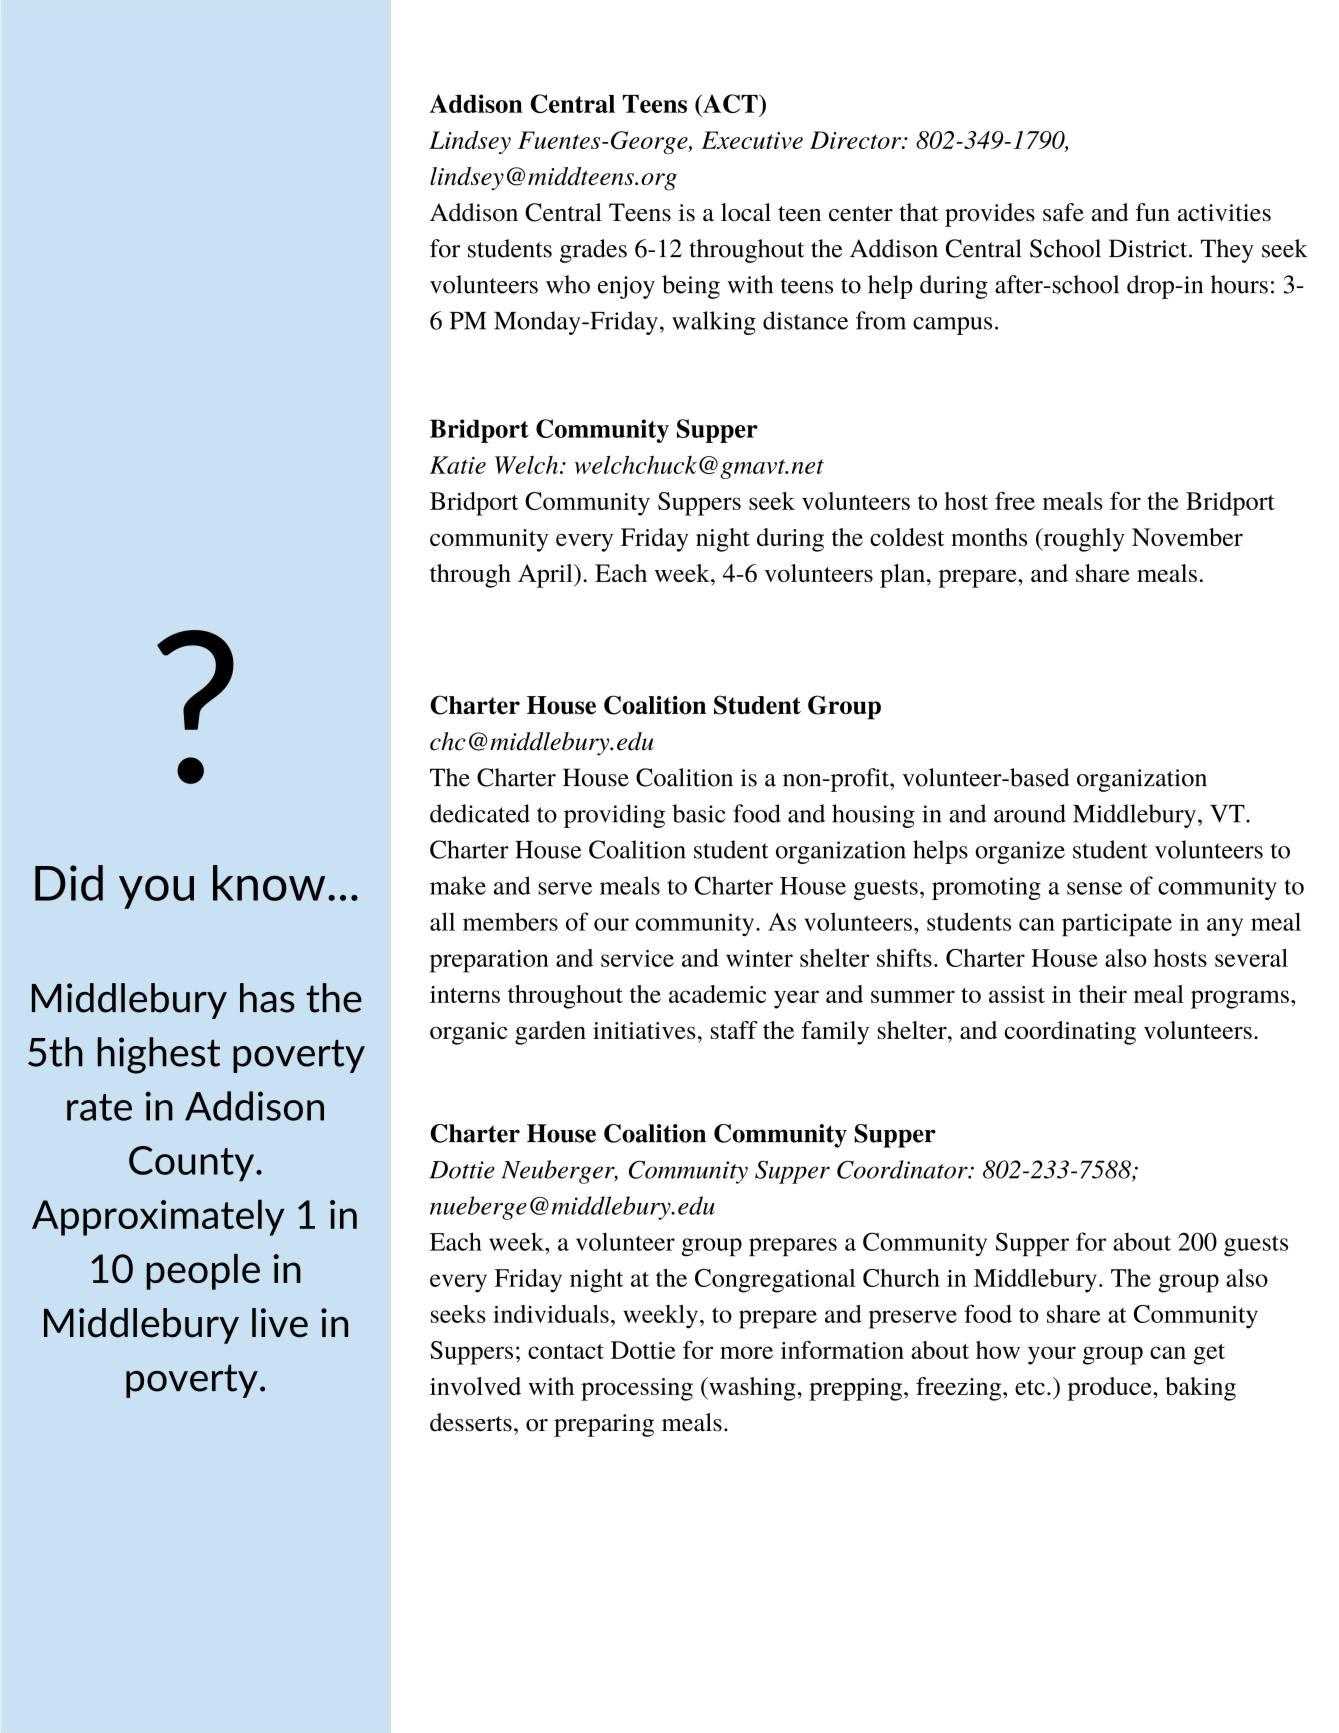  I want to click on their, so click(1103, 994).
